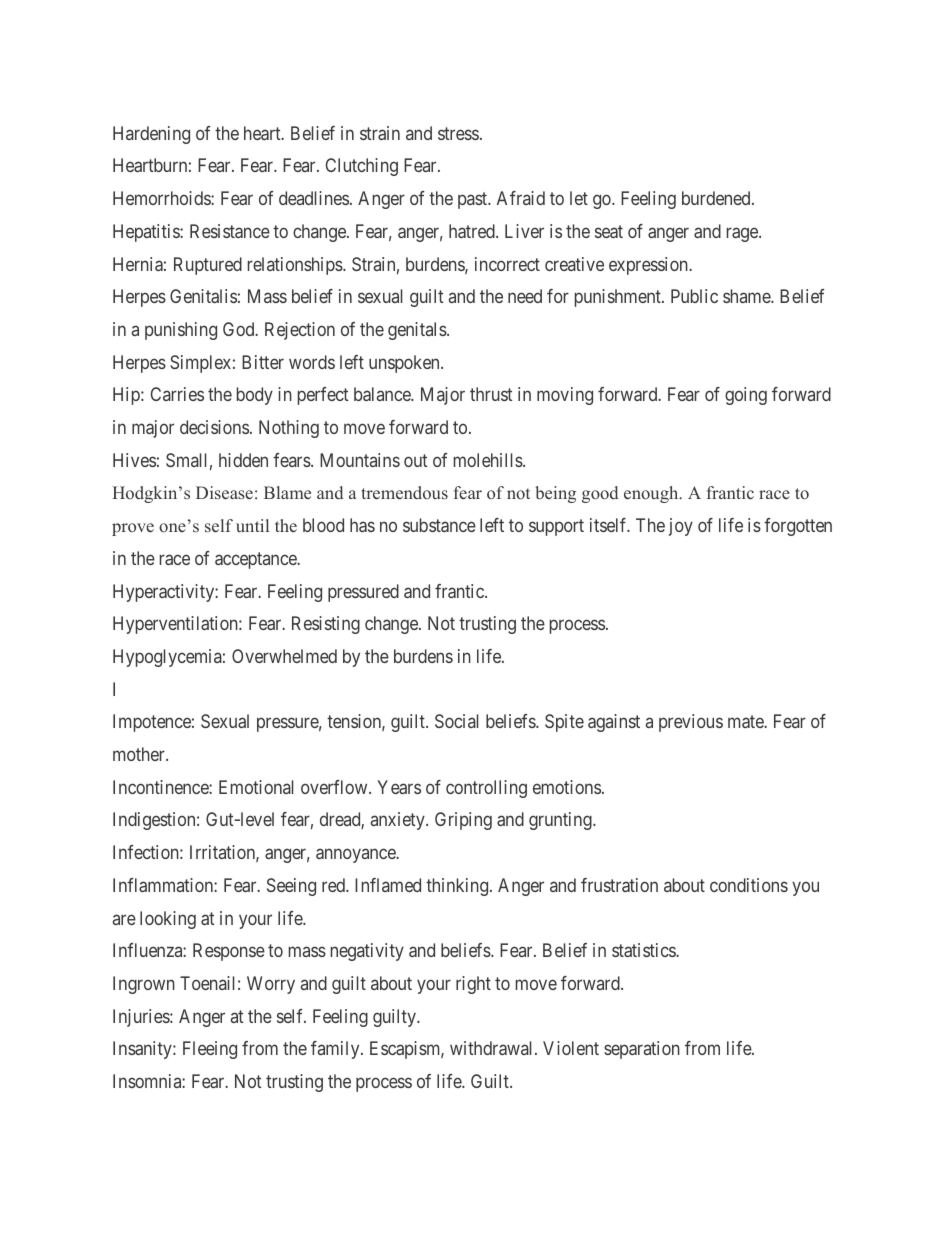 This screenshot has width=952, height=1233. What do you see at coordinates (489, 460) in the screenshot?
I see `molehills` at bounding box center [489, 460].
